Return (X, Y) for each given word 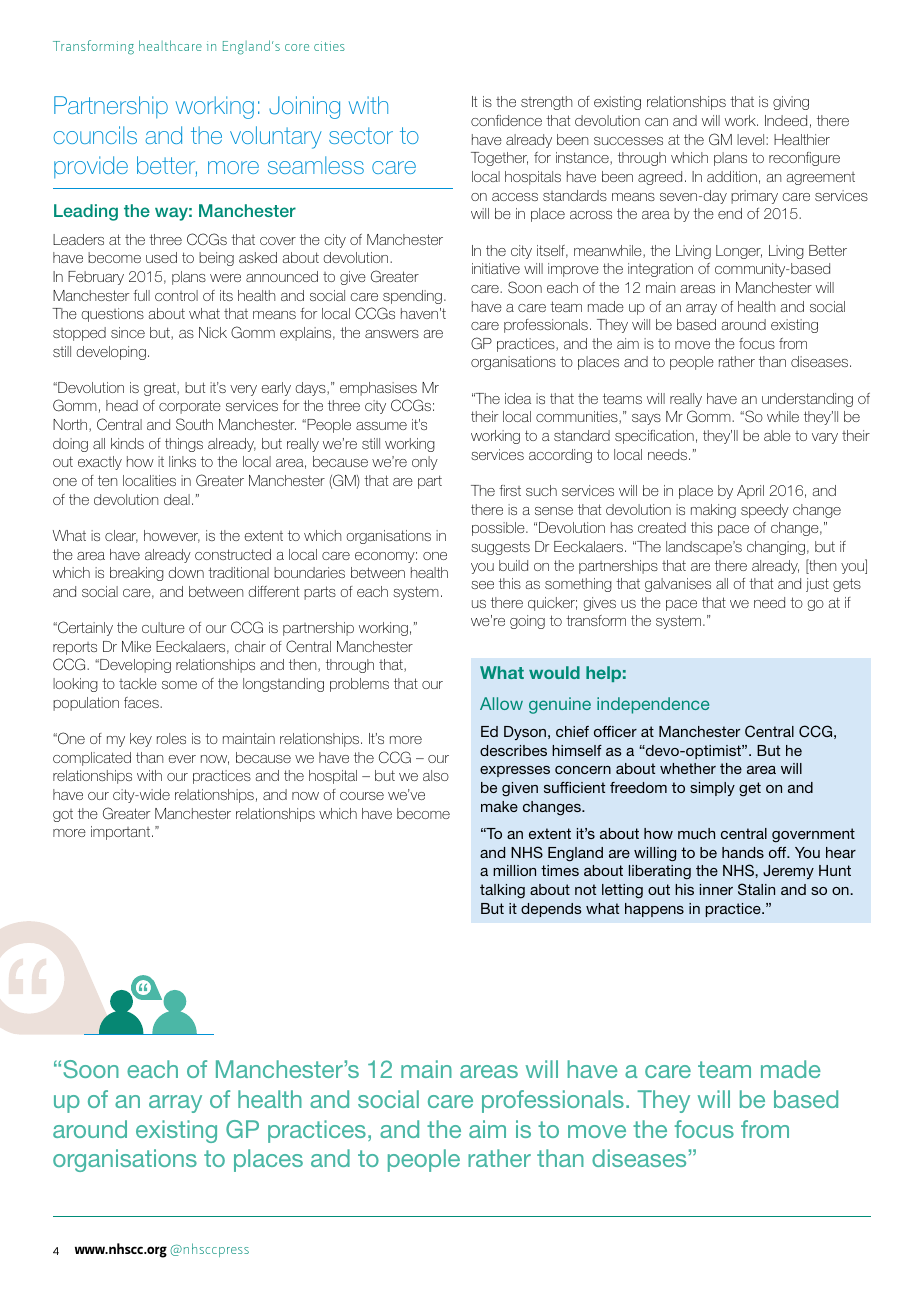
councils (95, 135)
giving (791, 103)
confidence (506, 120)
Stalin (756, 889)
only (425, 463)
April (750, 492)
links (182, 461)
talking (502, 891)
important (122, 833)
